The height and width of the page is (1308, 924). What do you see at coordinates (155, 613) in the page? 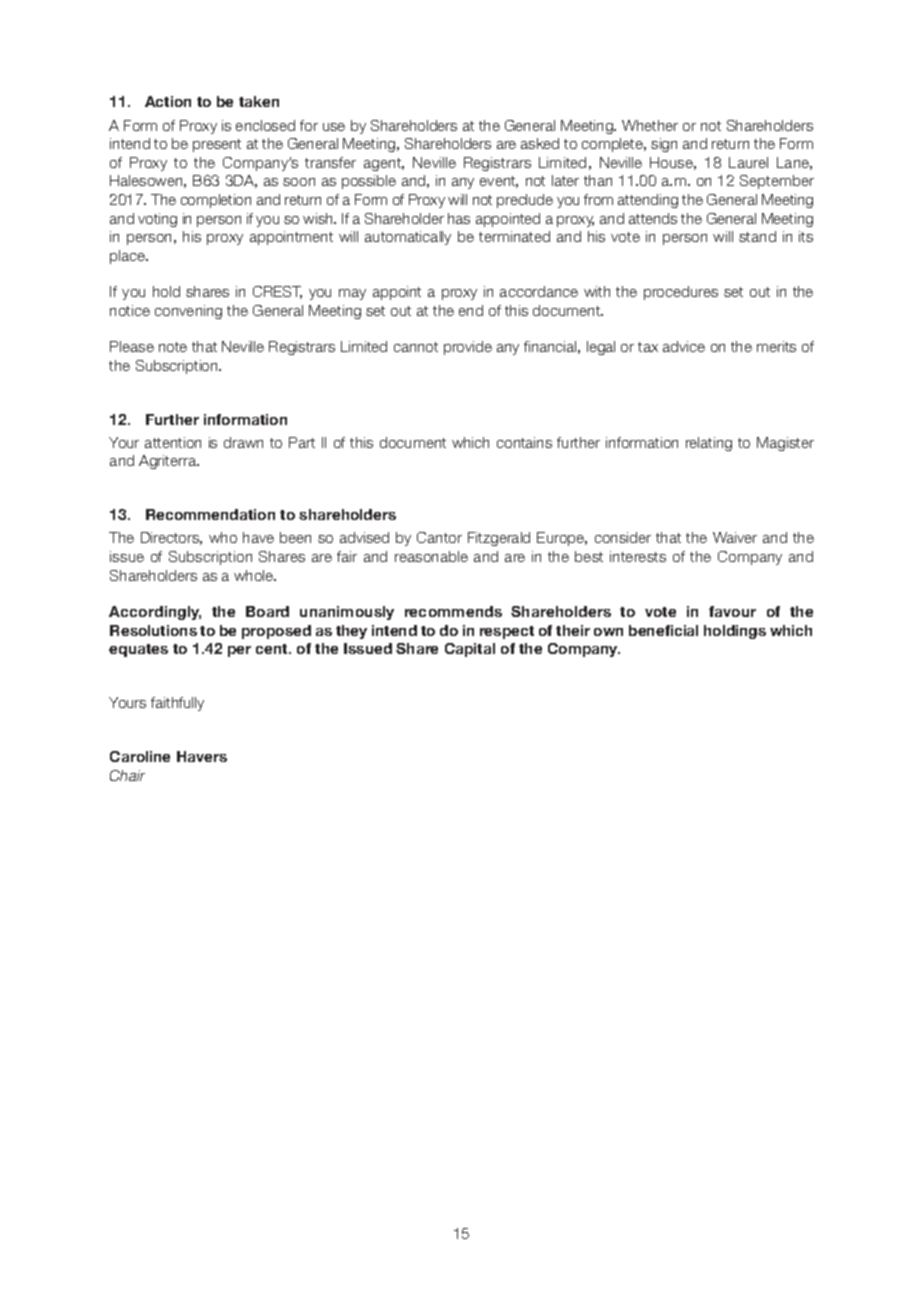
I see `Accordingly` at bounding box center [155, 613].
